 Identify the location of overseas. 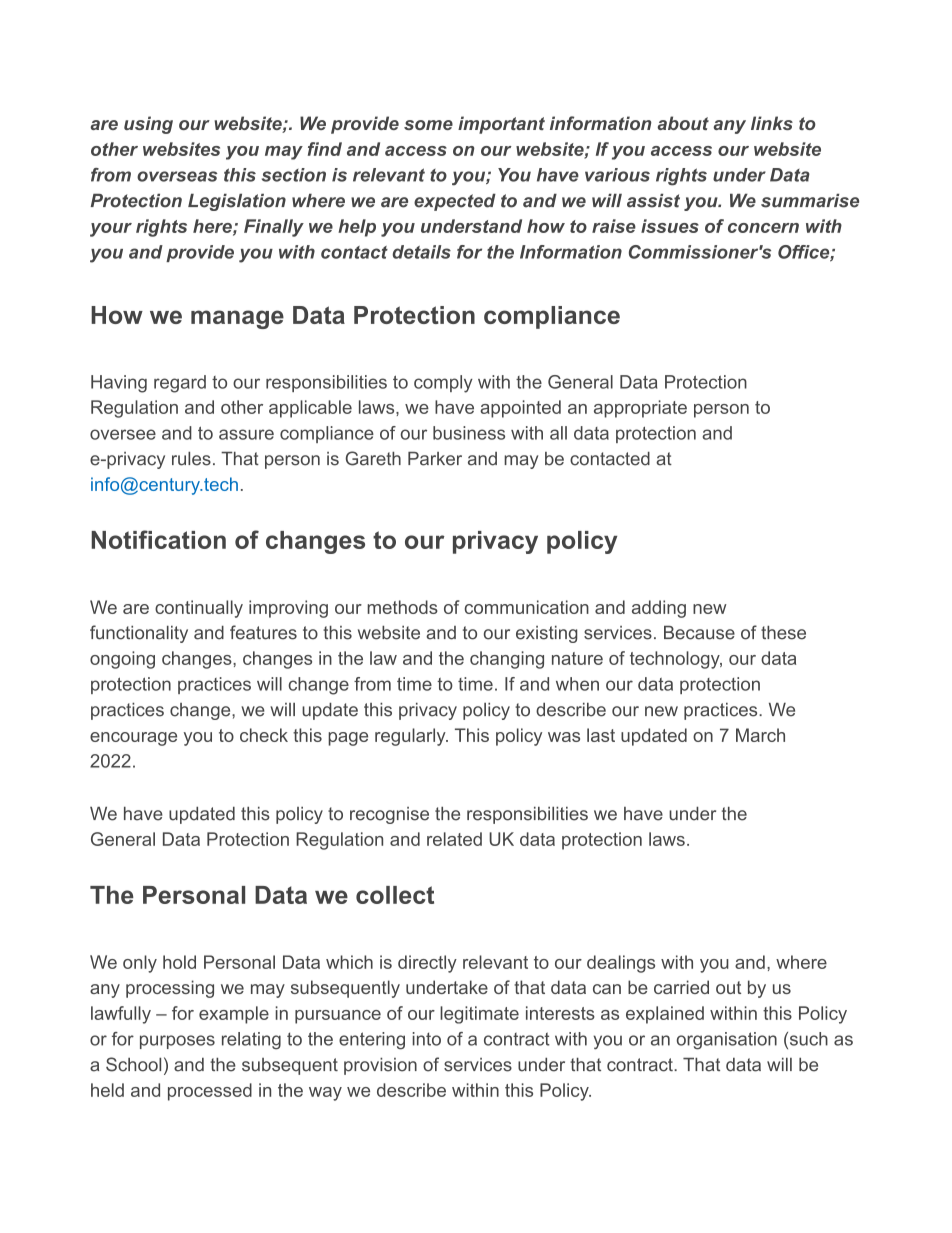
(177, 176).
